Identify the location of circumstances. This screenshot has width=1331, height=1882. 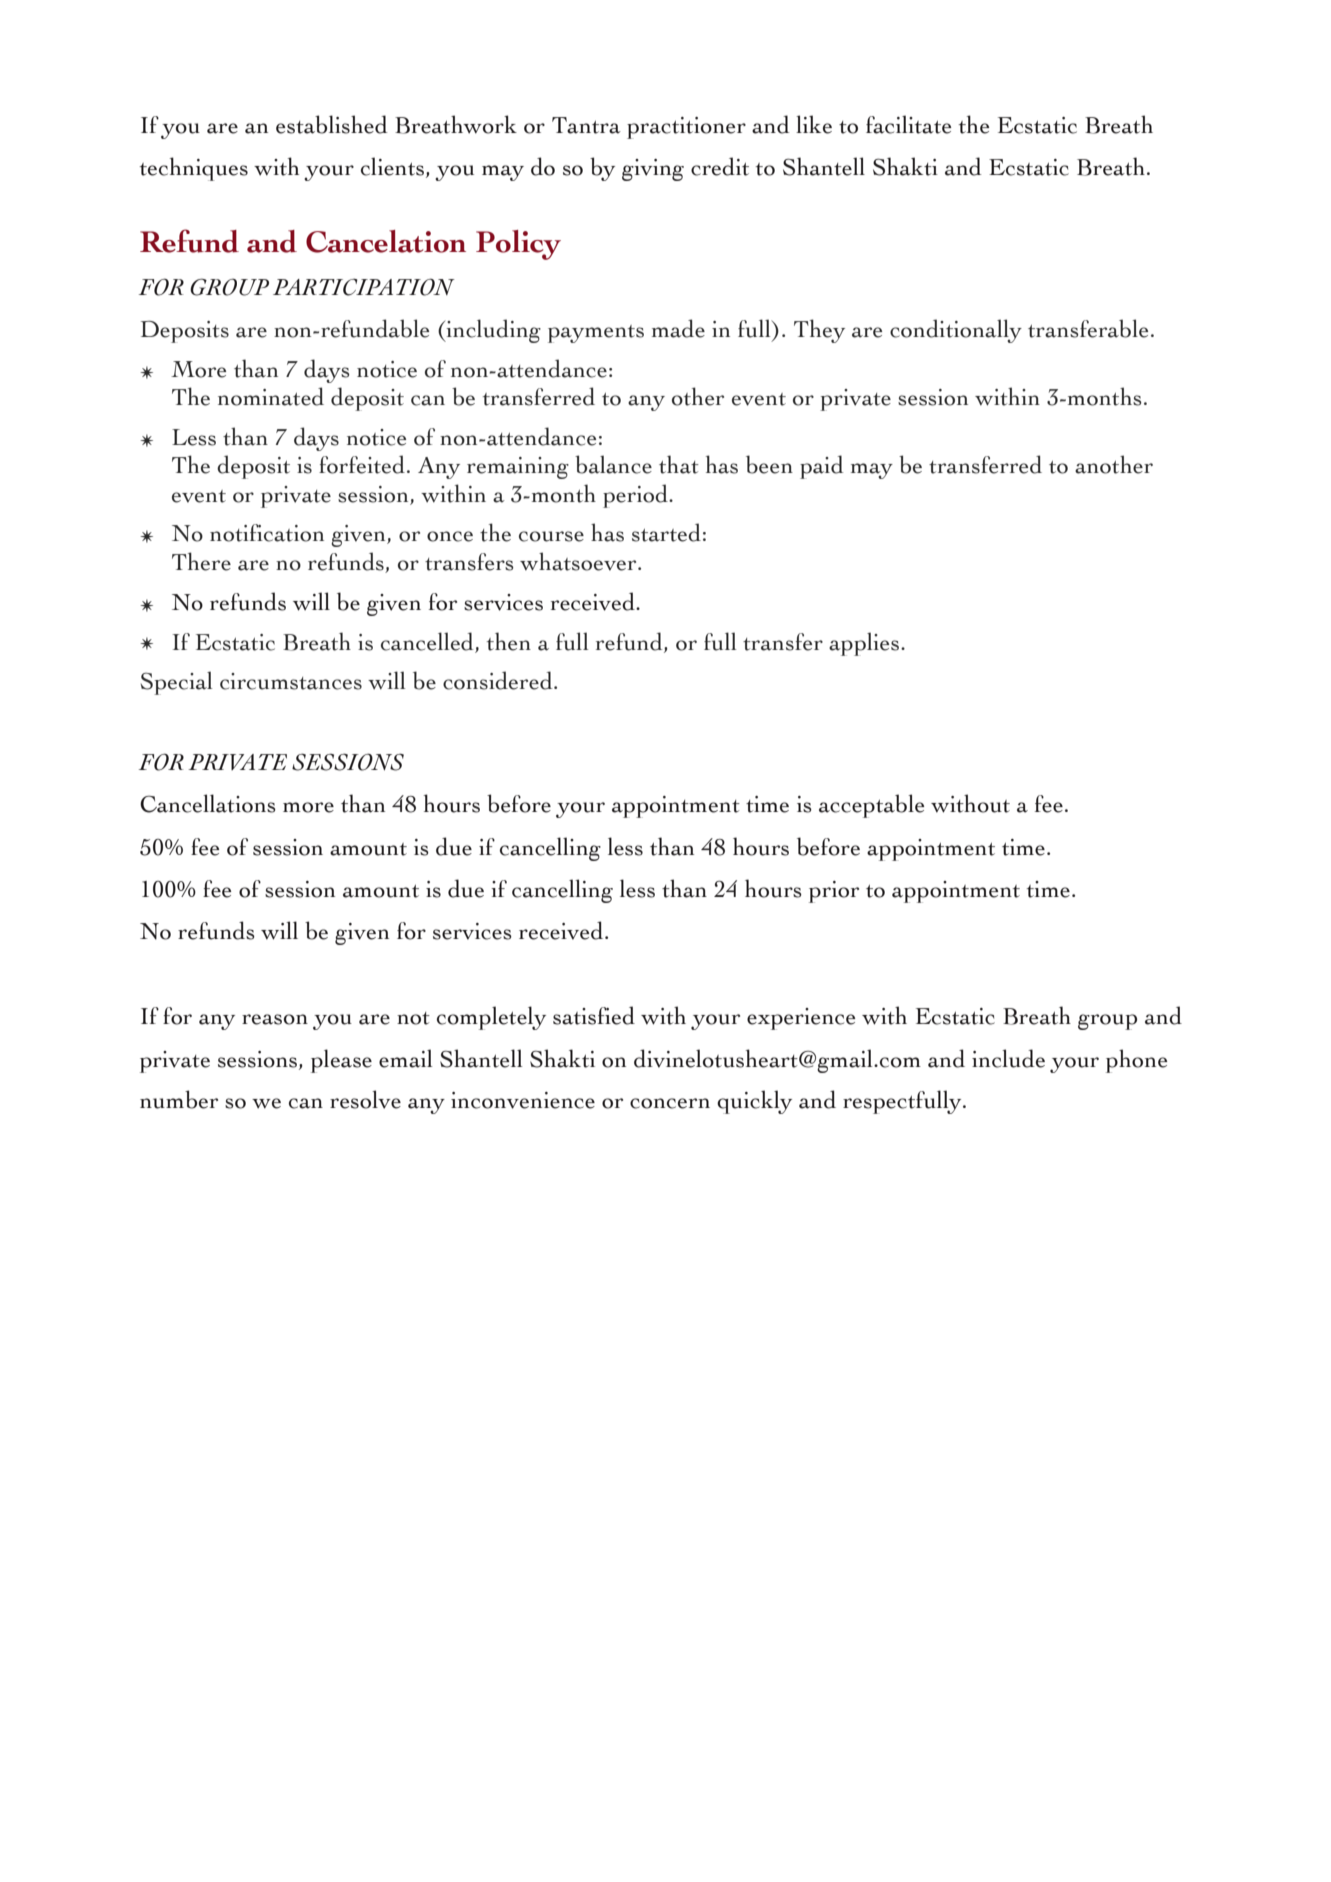
(291, 681).
